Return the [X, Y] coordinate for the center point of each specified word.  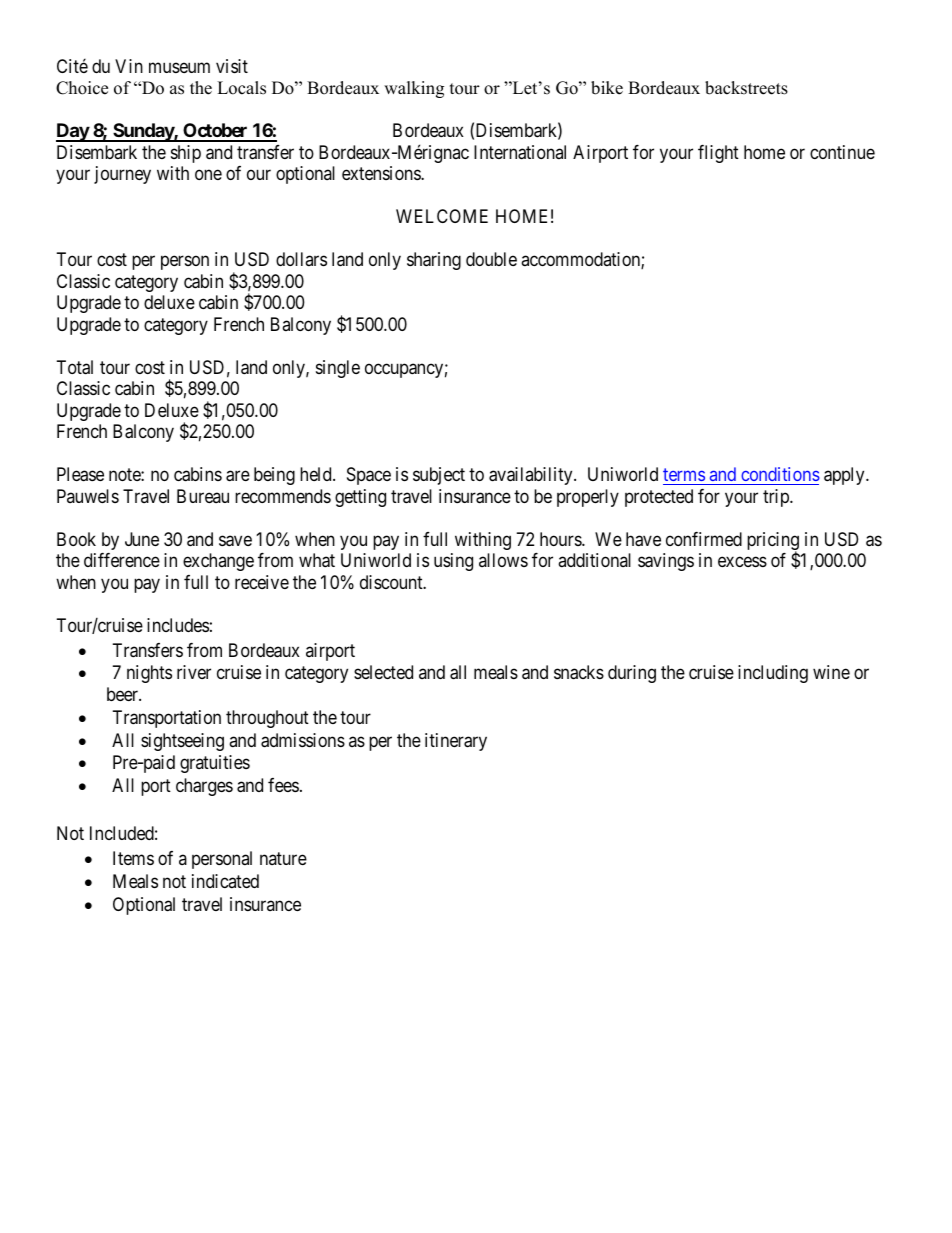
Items [133, 858]
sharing [434, 261]
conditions [780, 474]
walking [414, 89]
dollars [301, 259]
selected [383, 672]
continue [842, 152]
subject [439, 476]
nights [149, 674]
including [773, 674]
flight [718, 154]
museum [179, 67]
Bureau [203, 496]
